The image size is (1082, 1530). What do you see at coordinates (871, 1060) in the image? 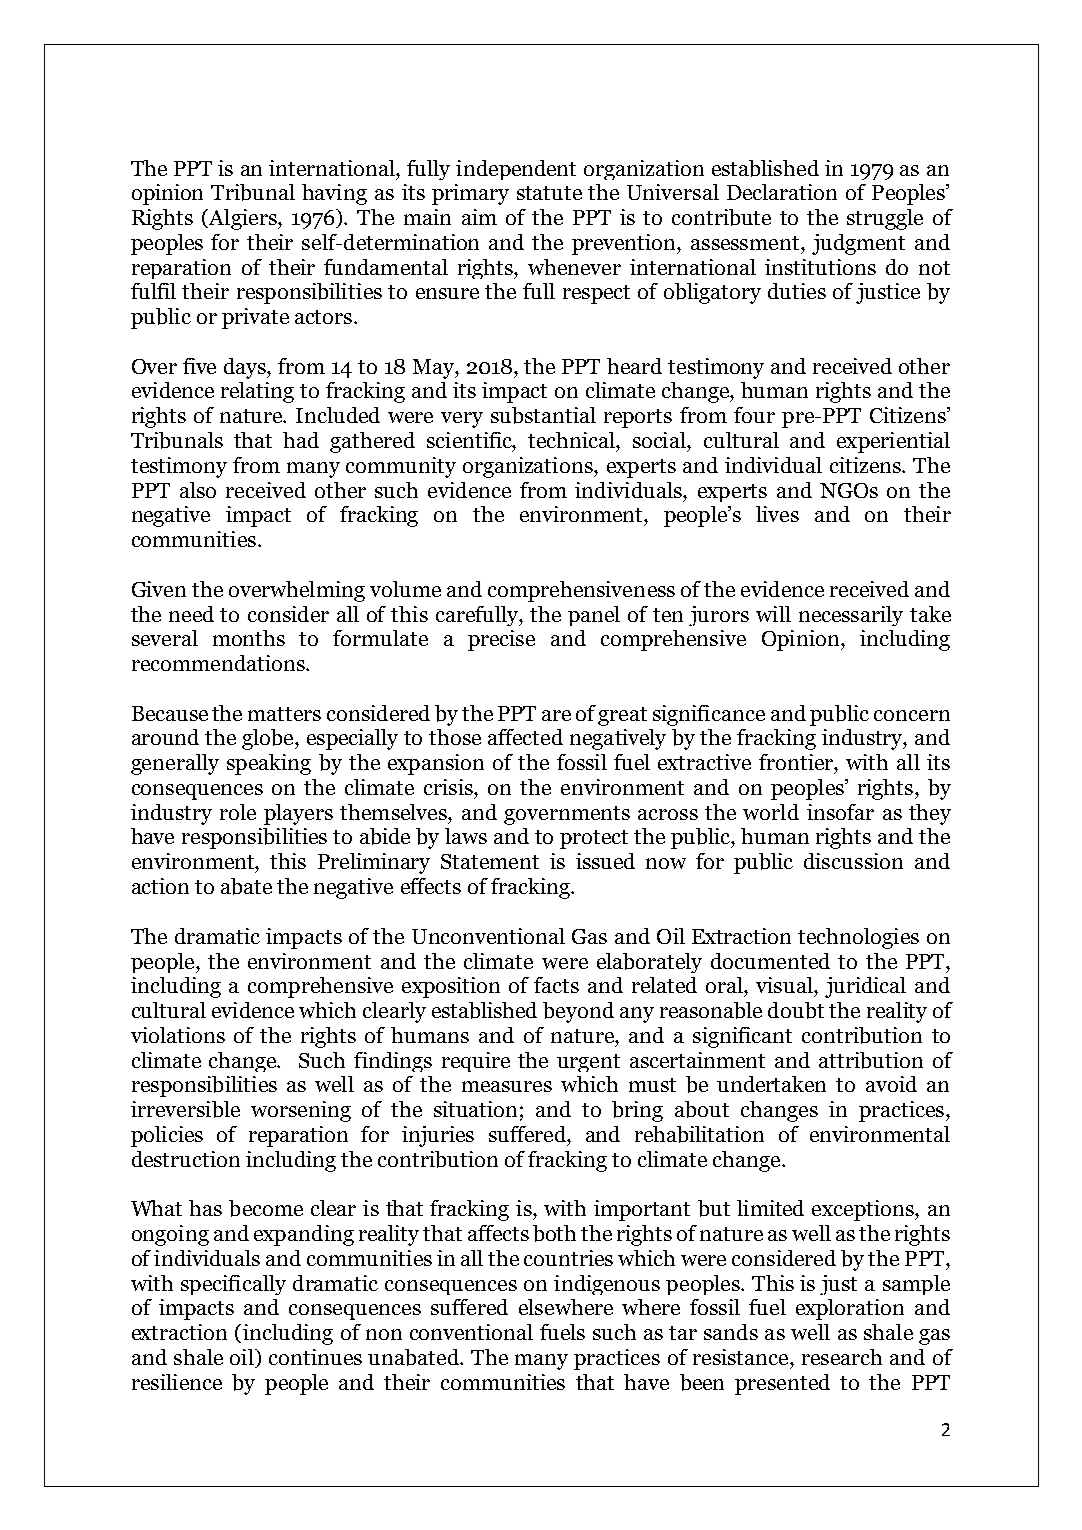
I see `attribution` at bounding box center [871, 1060].
